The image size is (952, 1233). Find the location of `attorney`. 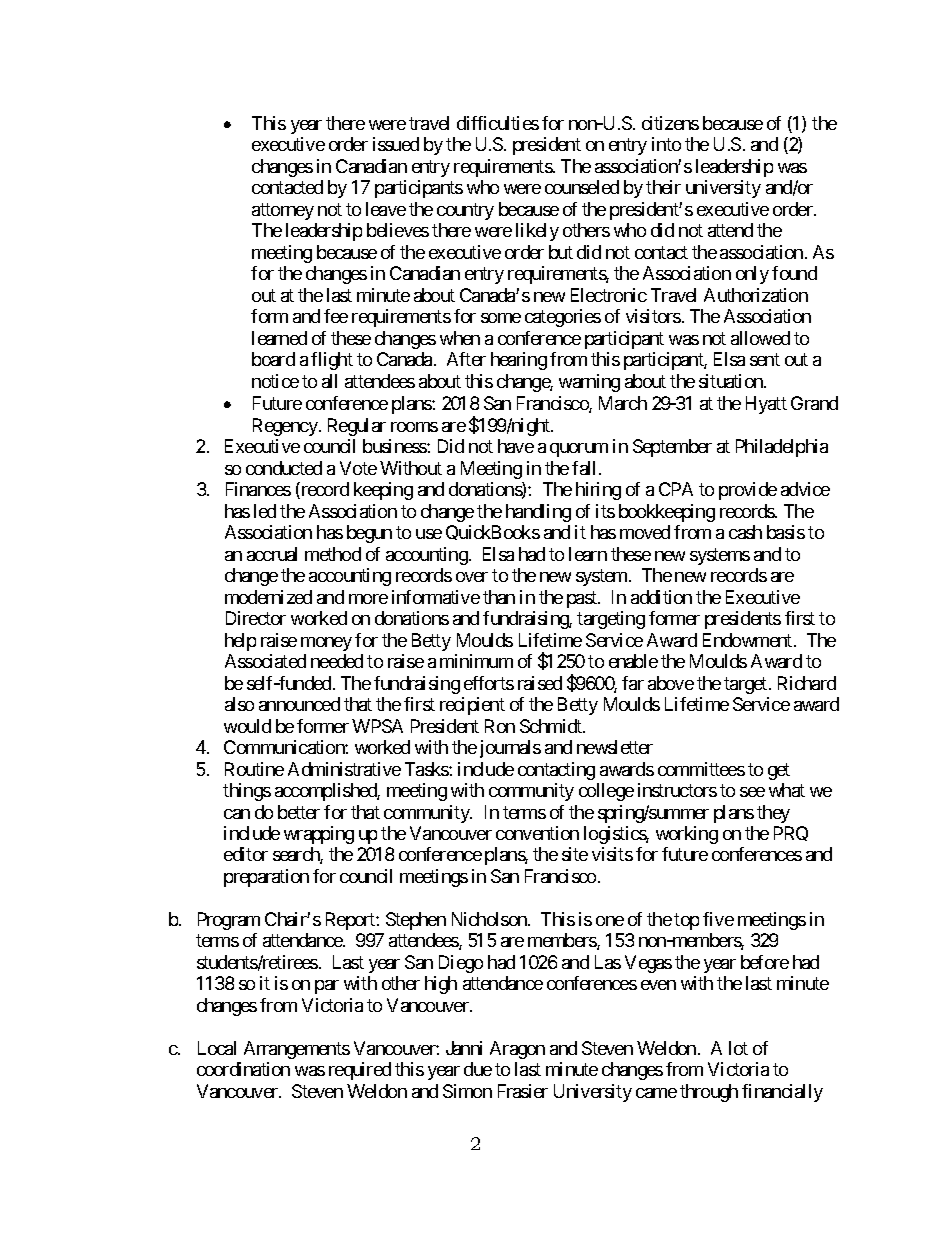

attorney is located at coordinates (283, 211).
